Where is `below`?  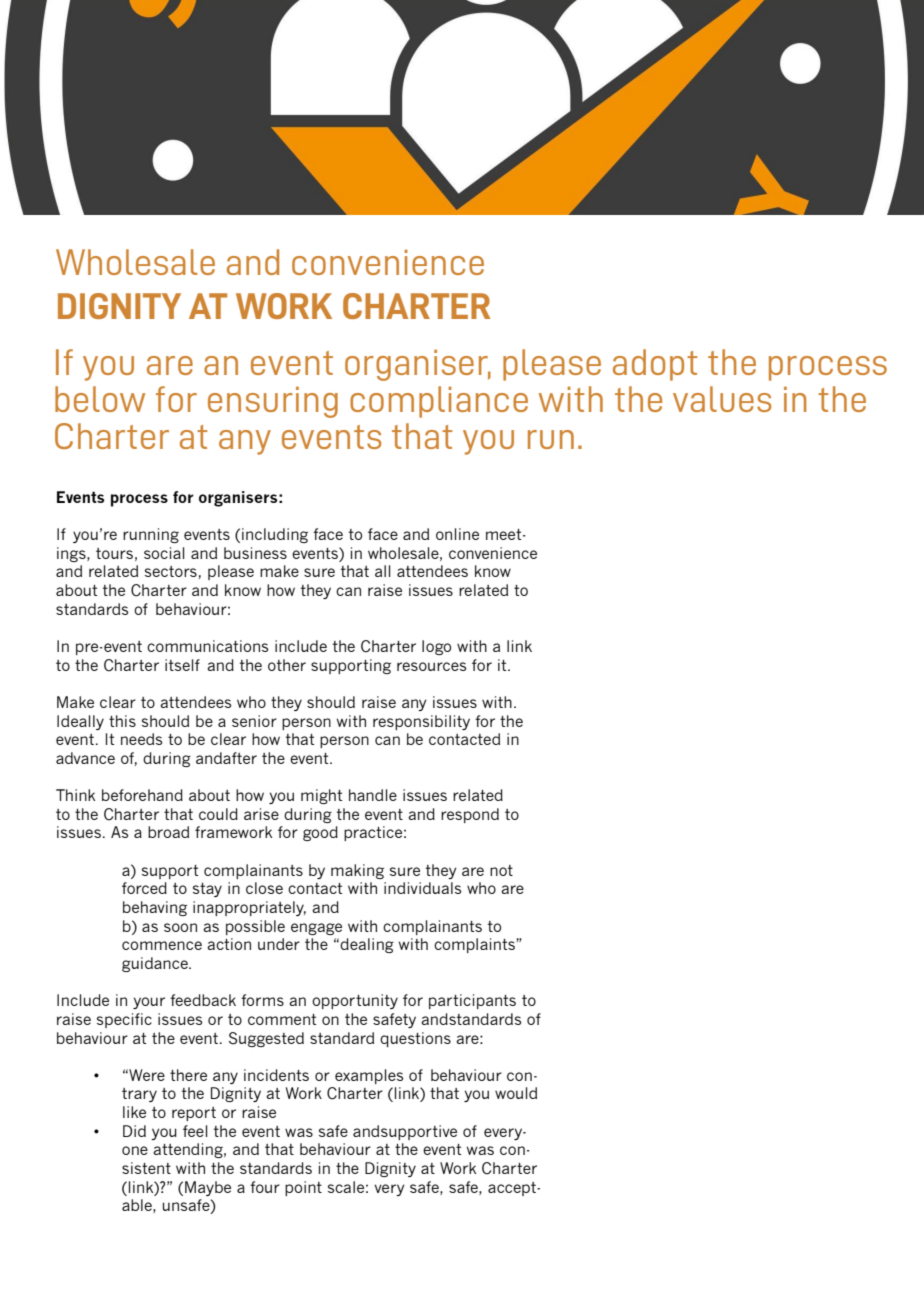
below is located at coordinates (100, 399).
